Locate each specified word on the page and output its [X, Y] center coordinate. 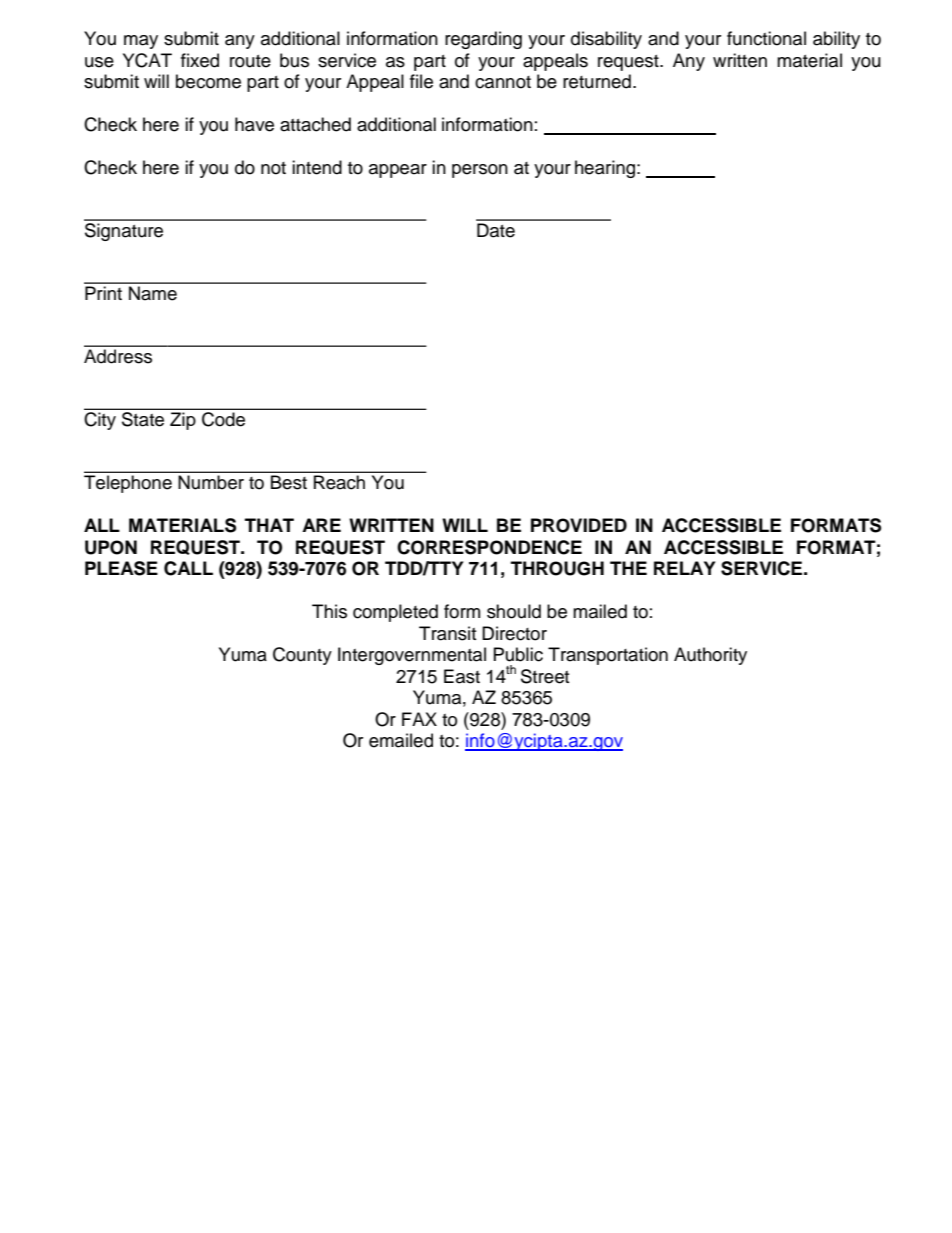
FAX [419, 719]
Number [211, 482]
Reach [339, 482]
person [480, 171]
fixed [200, 60]
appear [398, 171]
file [421, 81]
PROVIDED [579, 525]
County [302, 656]
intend [317, 167]
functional [766, 38]
